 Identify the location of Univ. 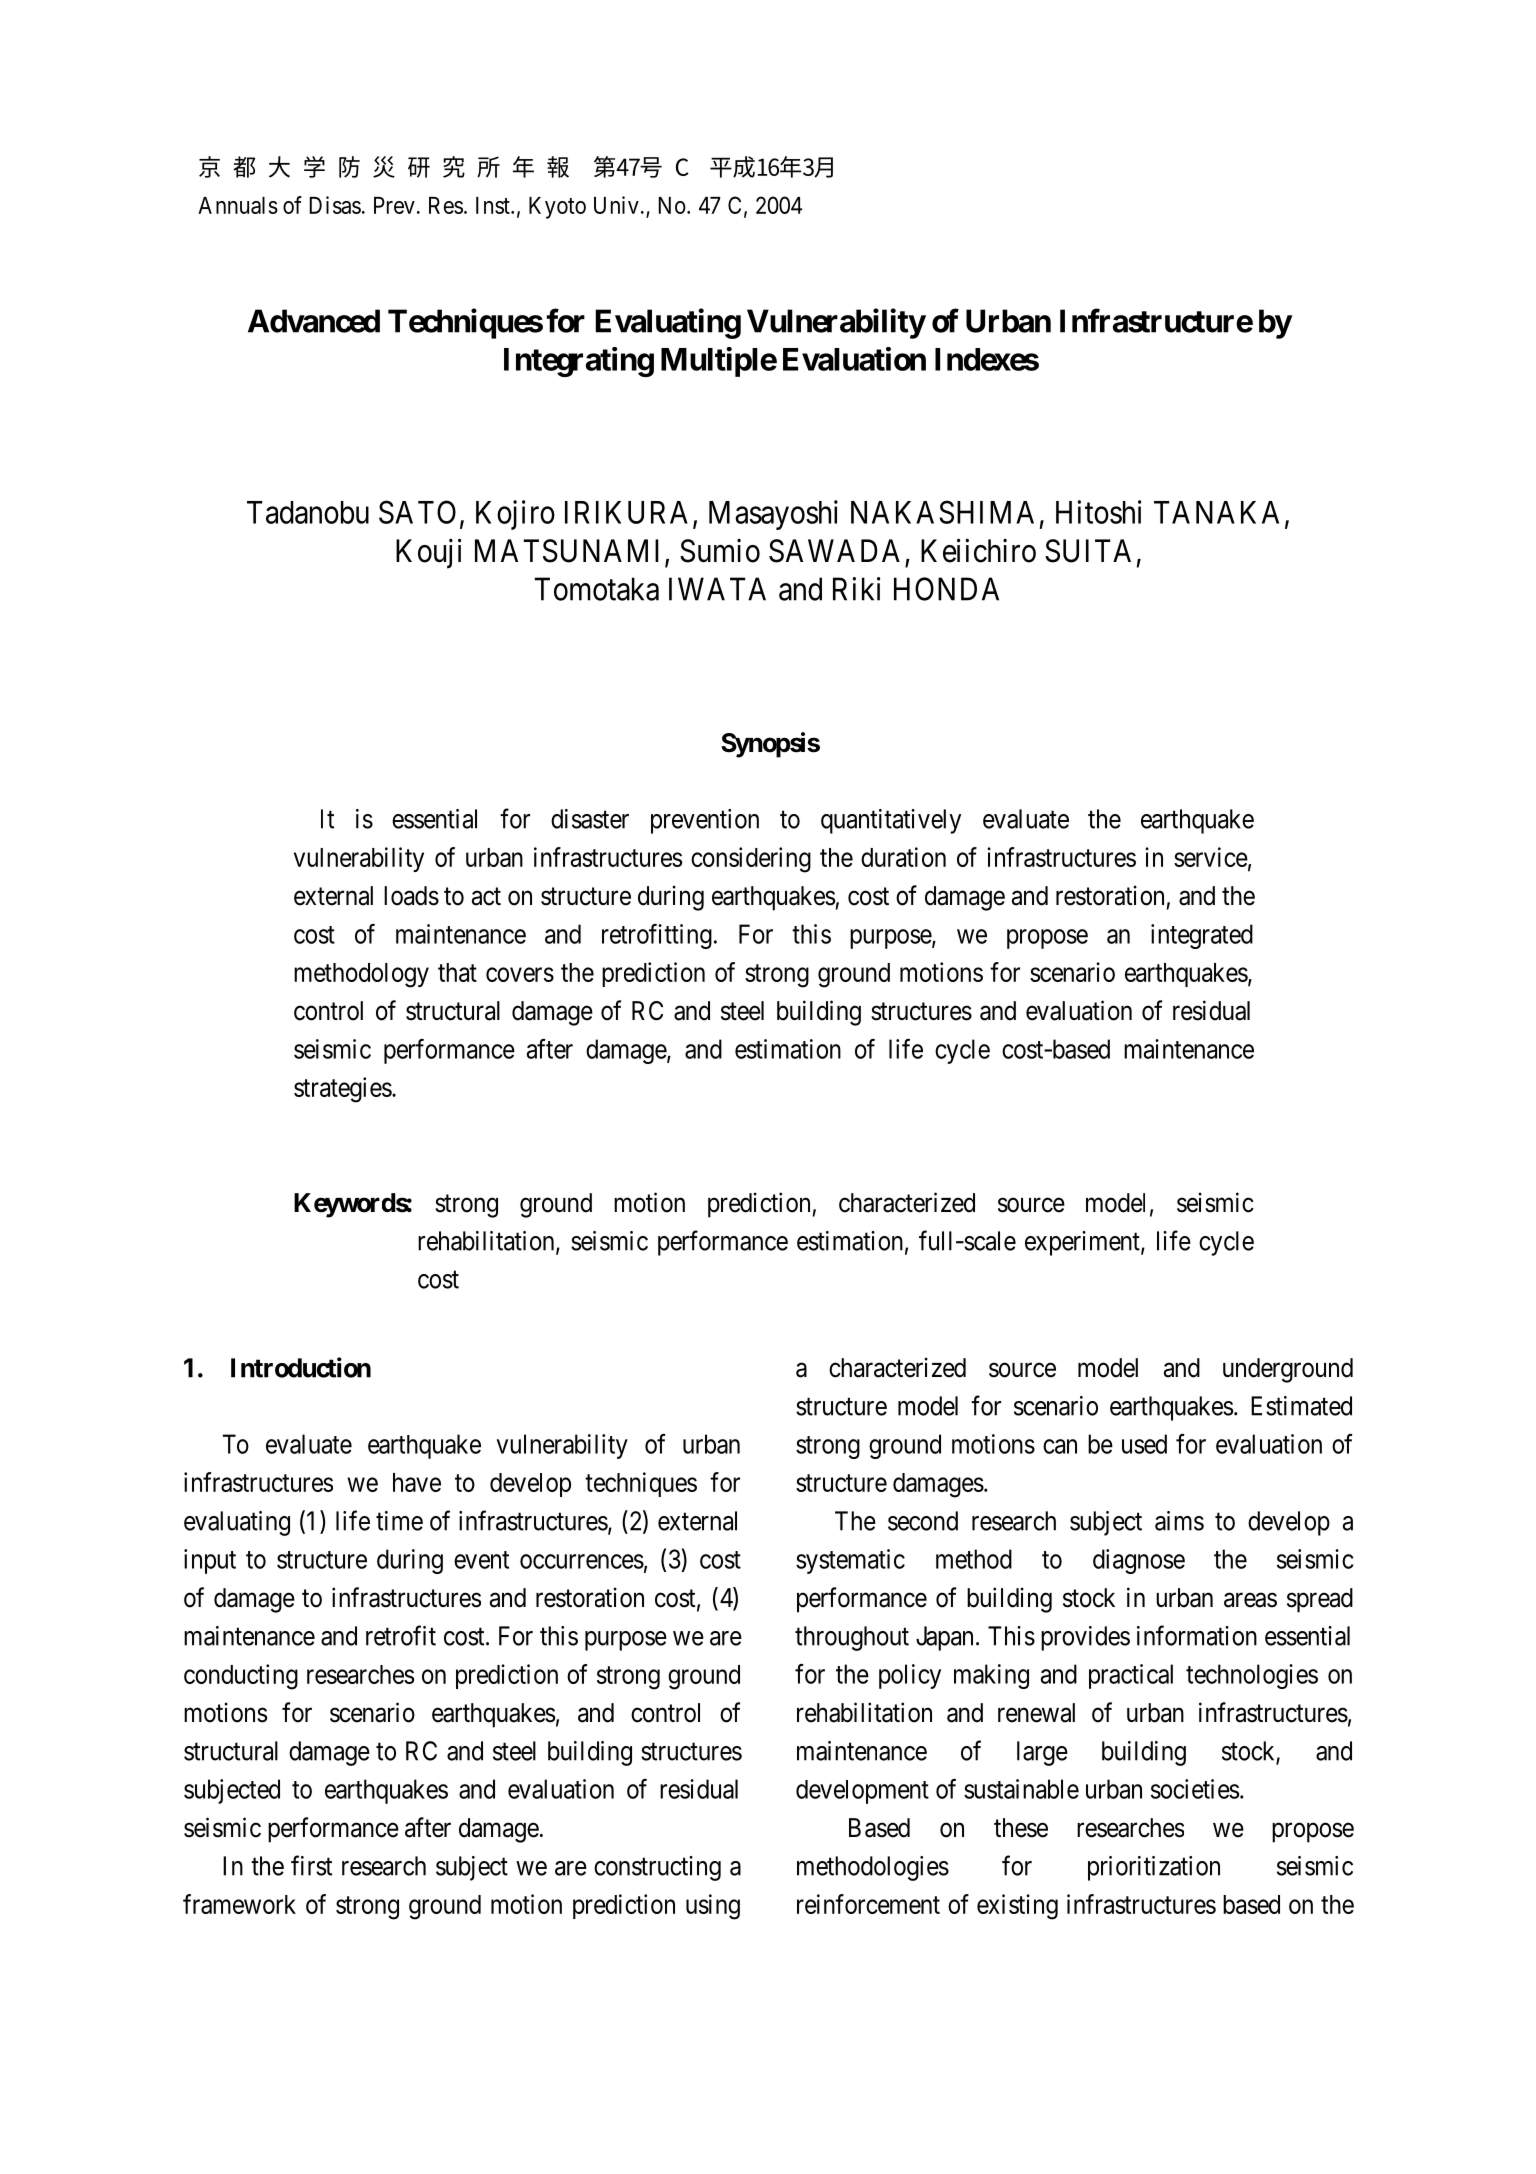
(616, 205).
